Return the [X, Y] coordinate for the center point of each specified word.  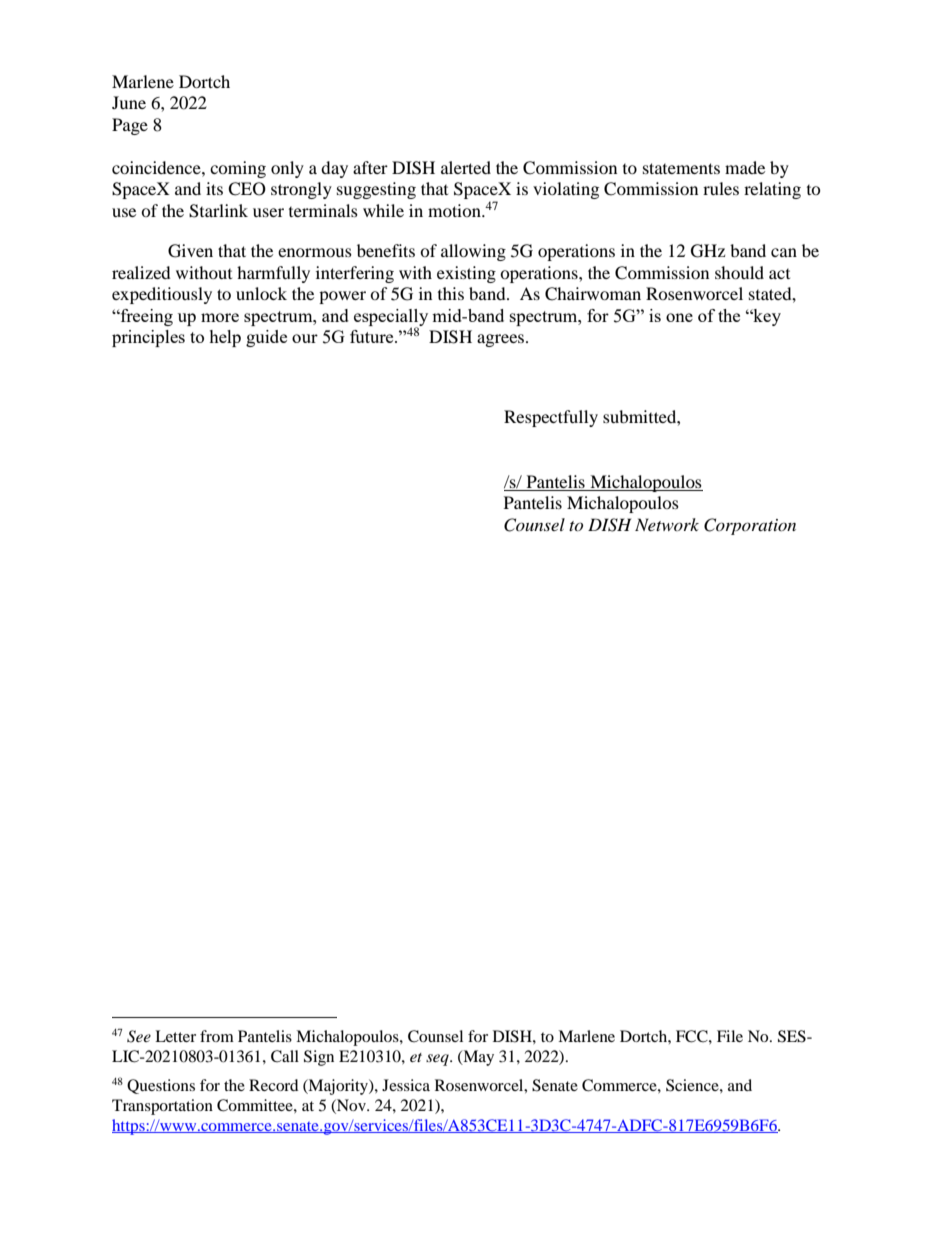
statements [681, 168]
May [477, 1058]
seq [438, 1060]
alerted [466, 167]
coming [238, 169]
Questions [161, 1086]
